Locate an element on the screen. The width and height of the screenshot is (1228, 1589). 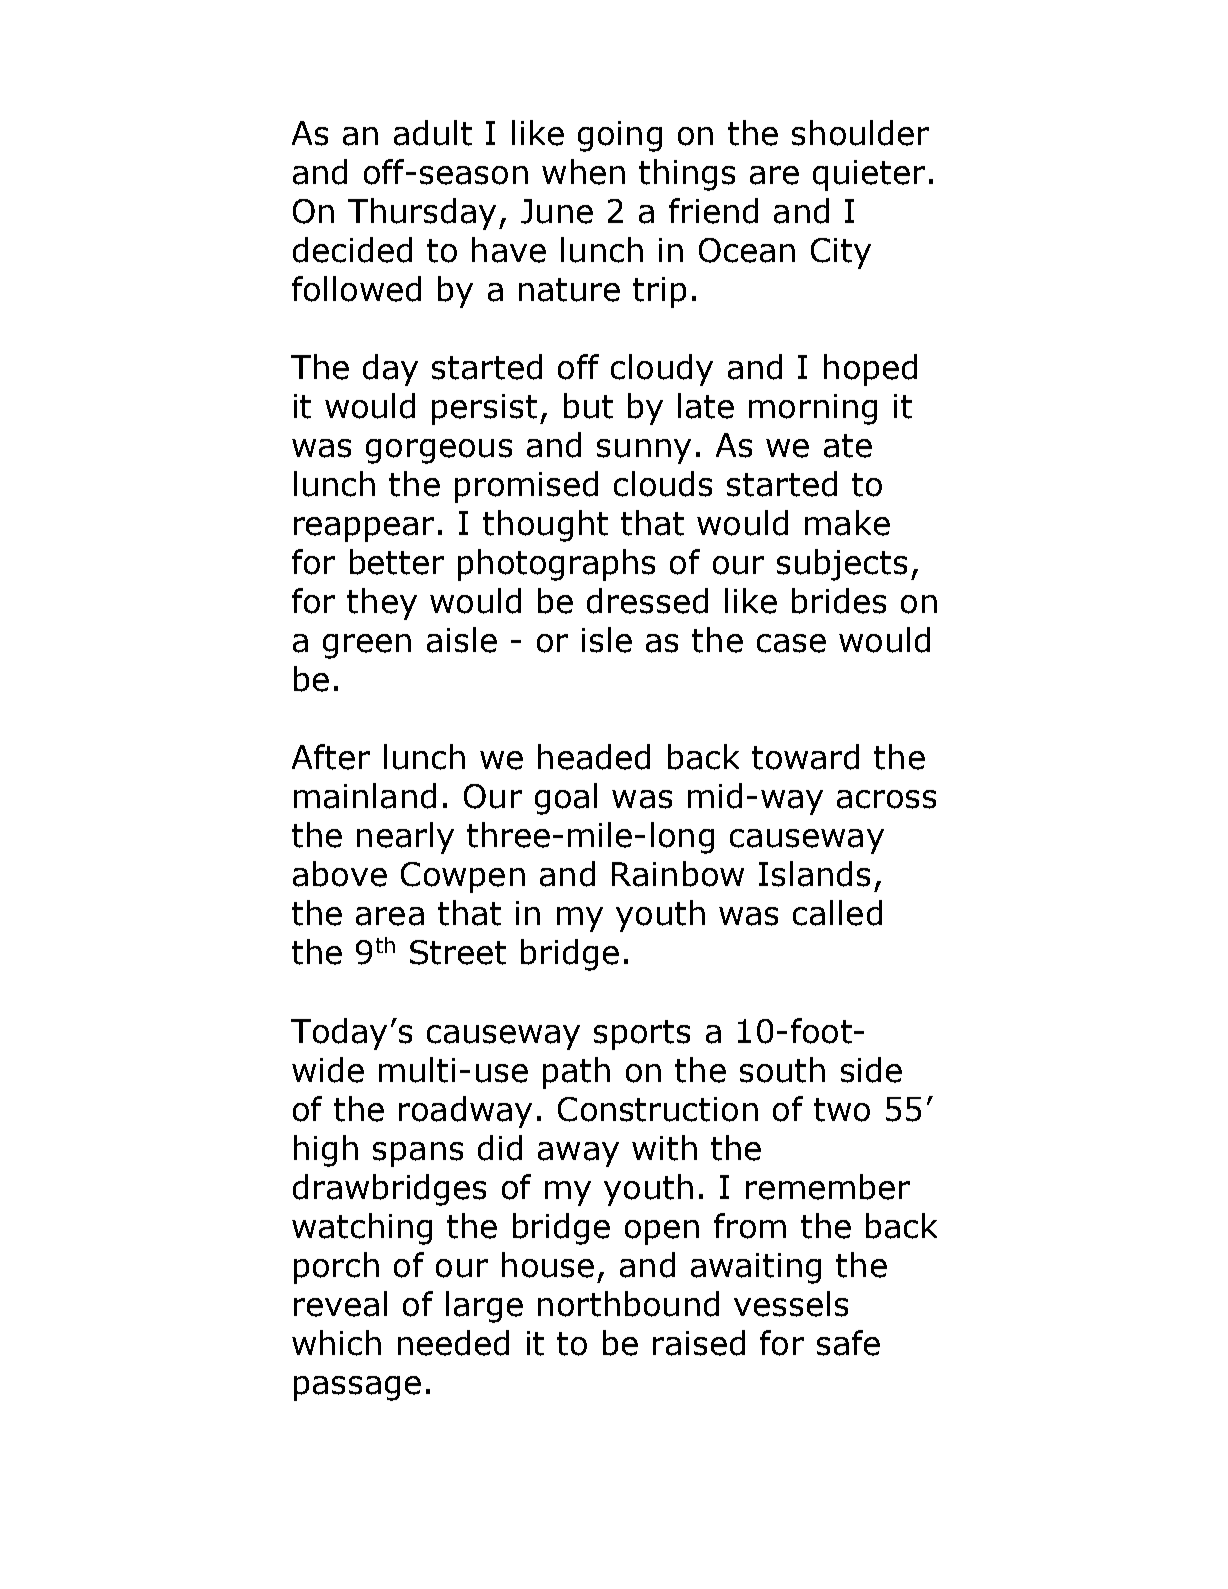
toward is located at coordinates (805, 757).
